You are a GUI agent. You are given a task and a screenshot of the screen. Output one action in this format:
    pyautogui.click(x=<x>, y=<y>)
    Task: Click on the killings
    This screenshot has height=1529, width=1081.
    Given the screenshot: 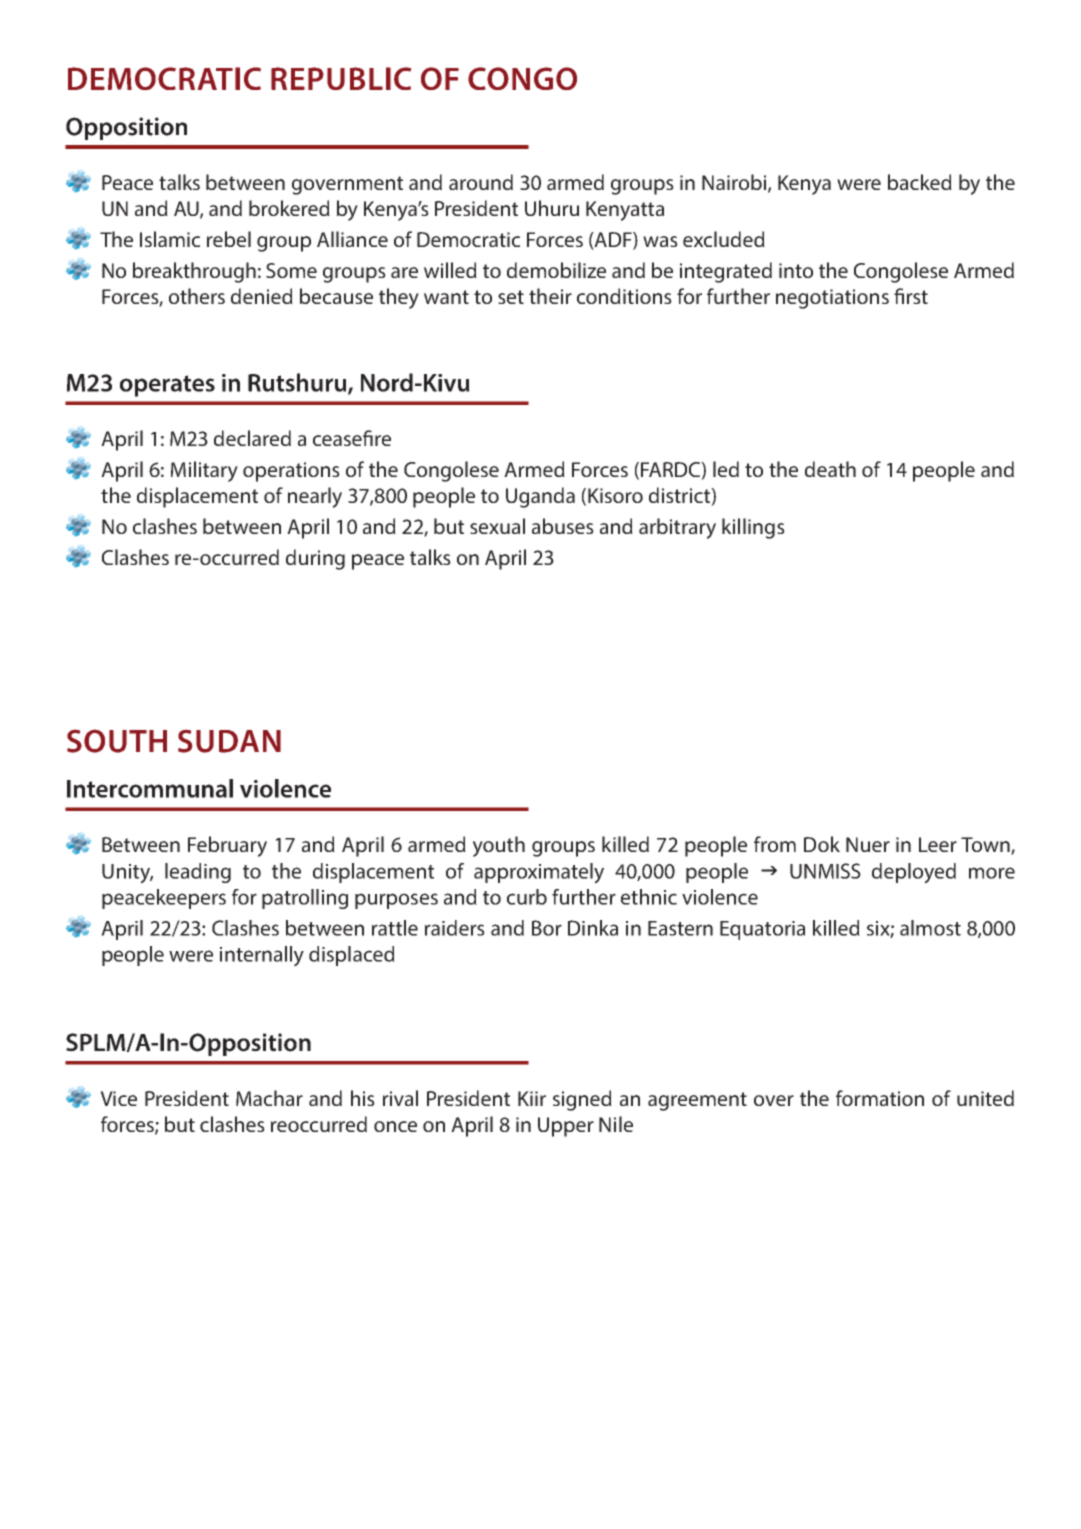 What is the action you would take?
    pyautogui.click(x=753, y=528)
